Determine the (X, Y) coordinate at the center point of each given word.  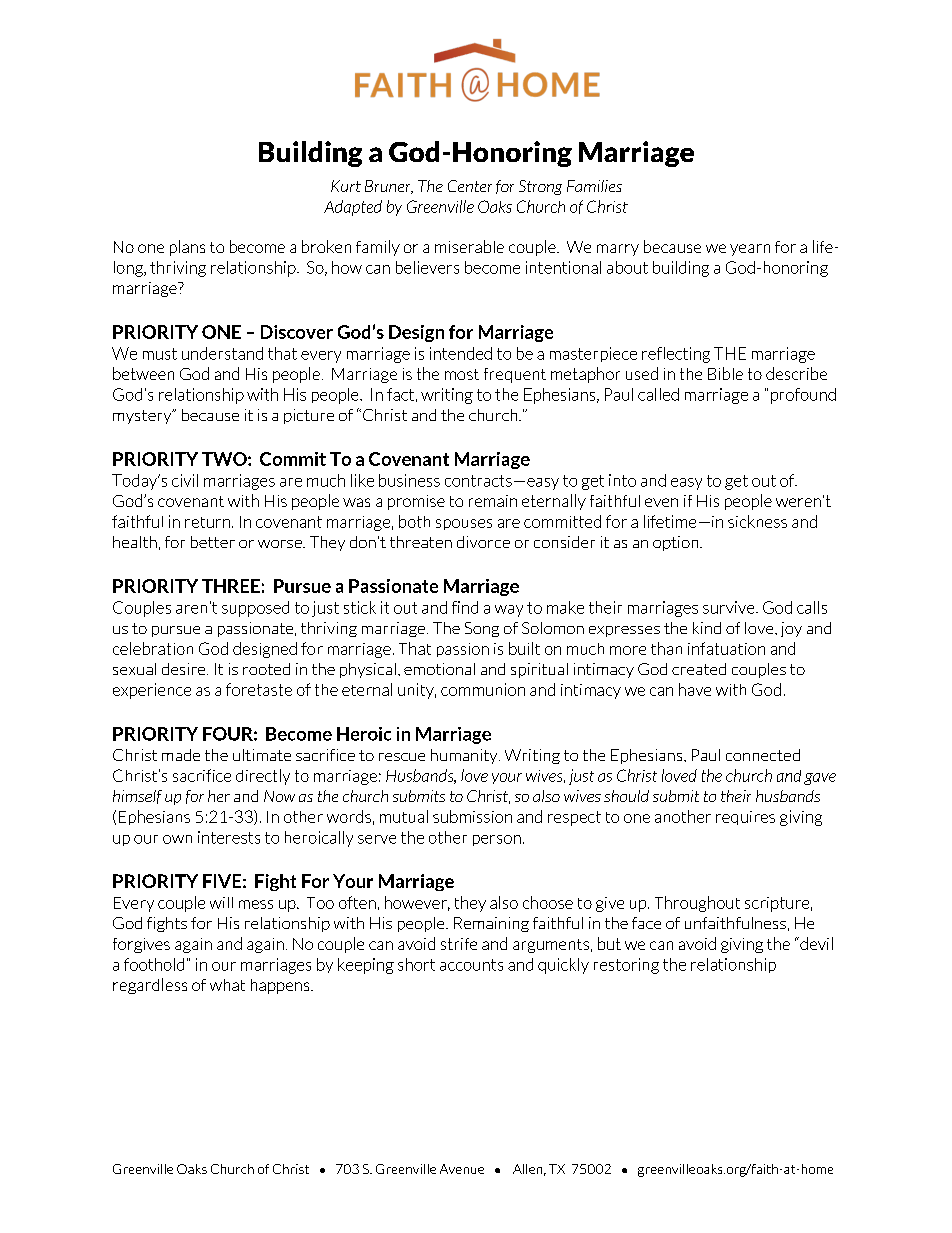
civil (185, 480)
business (409, 480)
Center (470, 186)
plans (187, 248)
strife (459, 944)
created (699, 669)
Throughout (697, 904)
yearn (750, 250)
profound (803, 396)
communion (483, 689)
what (227, 985)
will (221, 903)
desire (185, 669)
